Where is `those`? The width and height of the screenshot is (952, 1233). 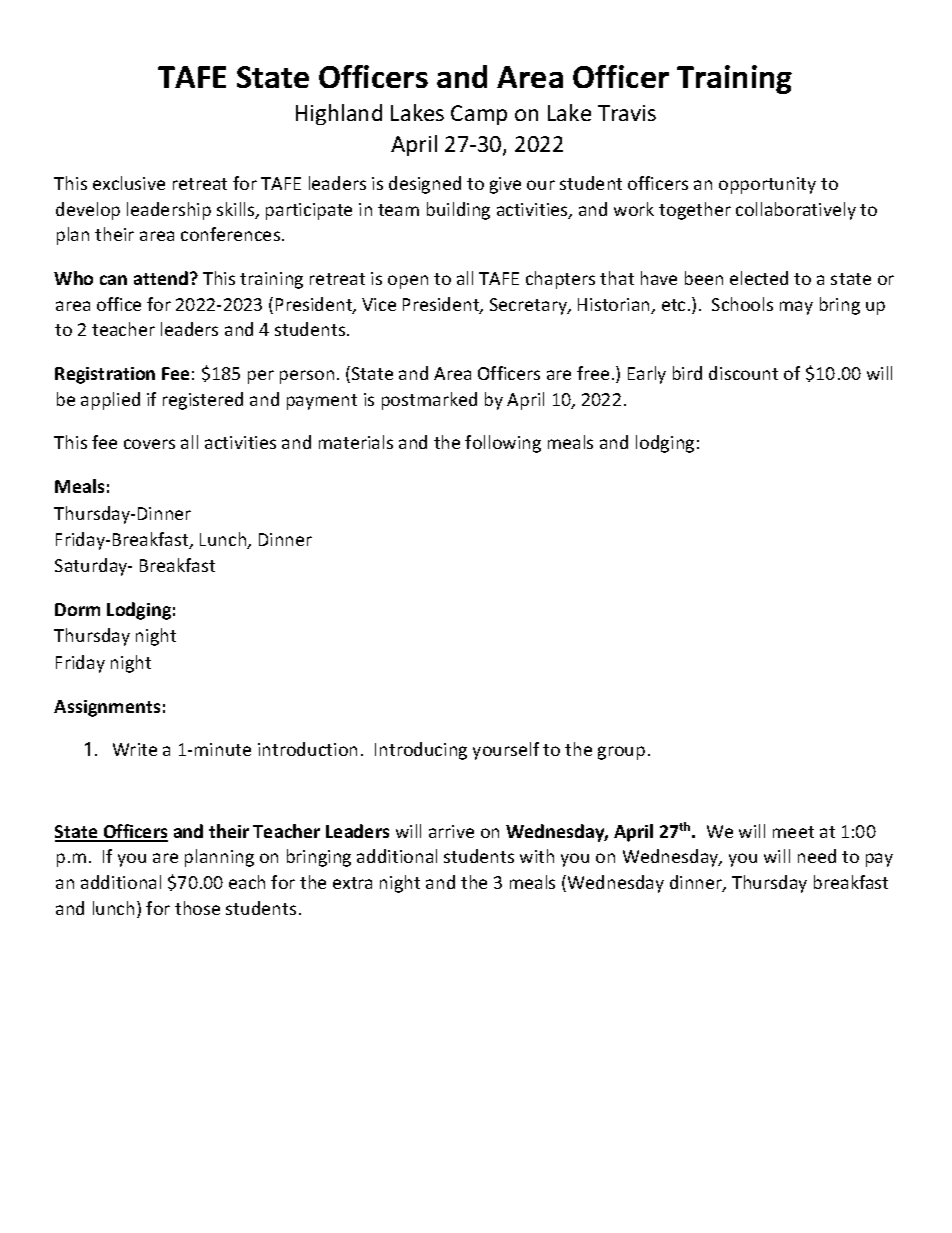 those is located at coordinates (197, 908).
